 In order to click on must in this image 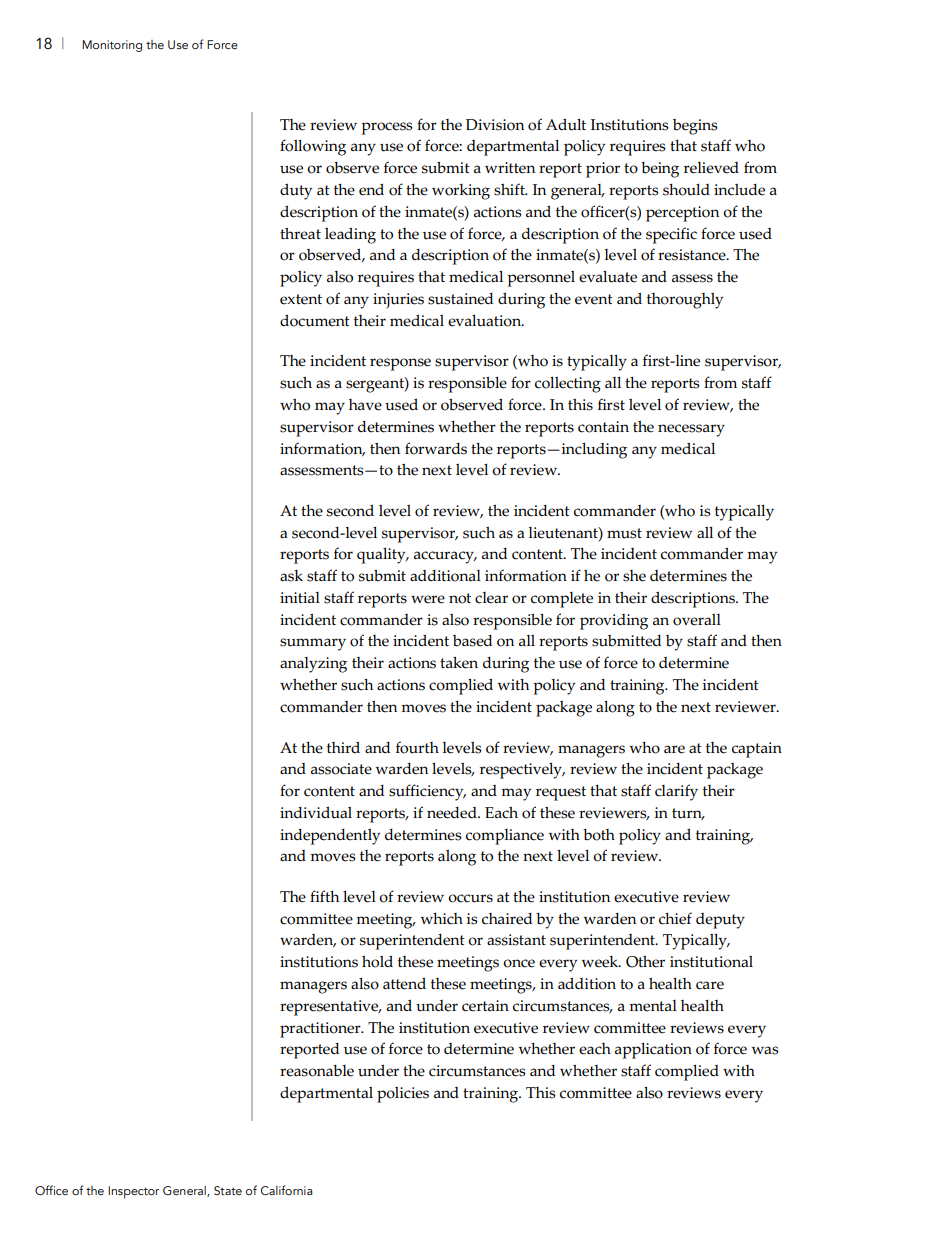, I will do `click(624, 533)`.
